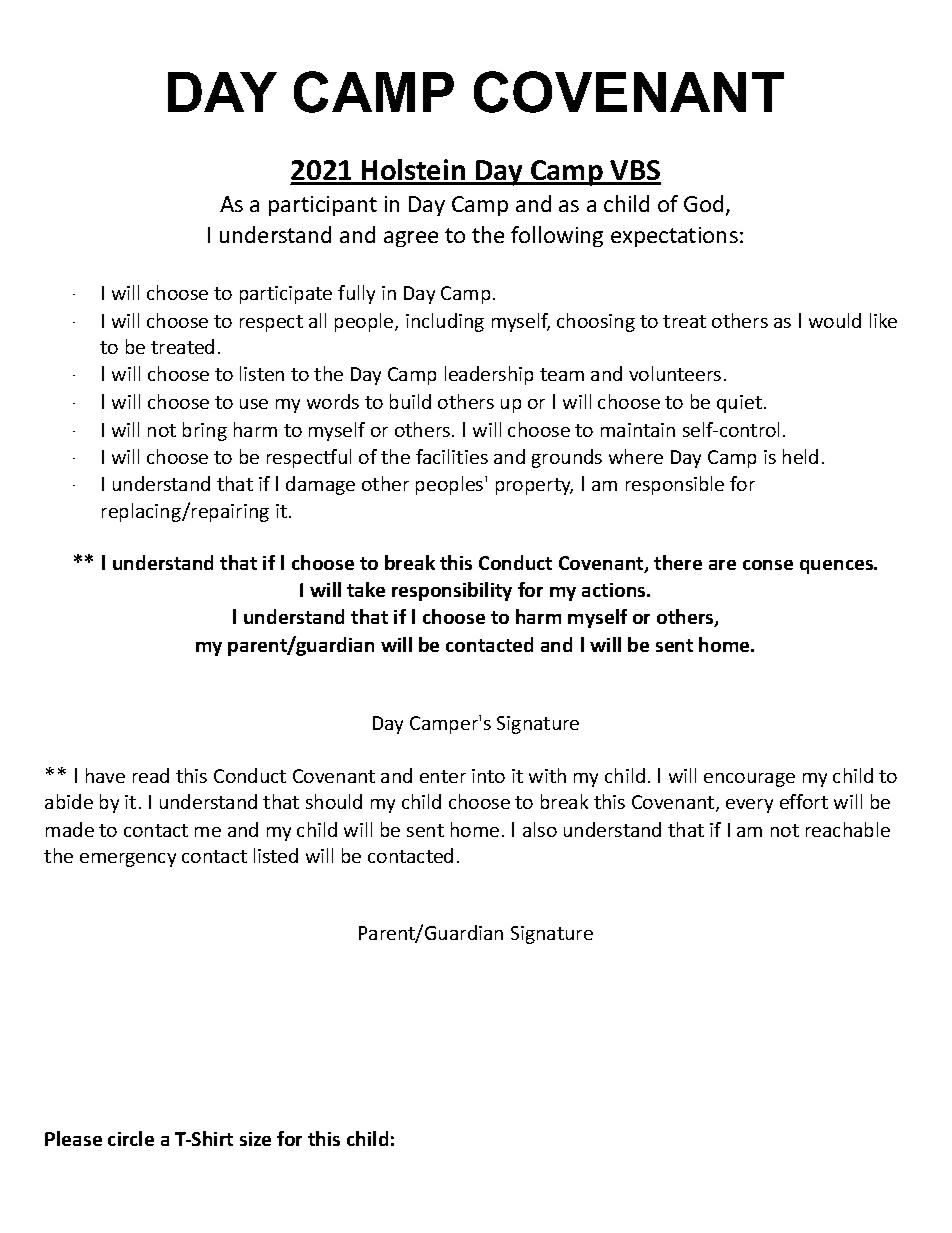 This screenshot has height=1233, width=952. I want to click on read, so click(151, 775).
